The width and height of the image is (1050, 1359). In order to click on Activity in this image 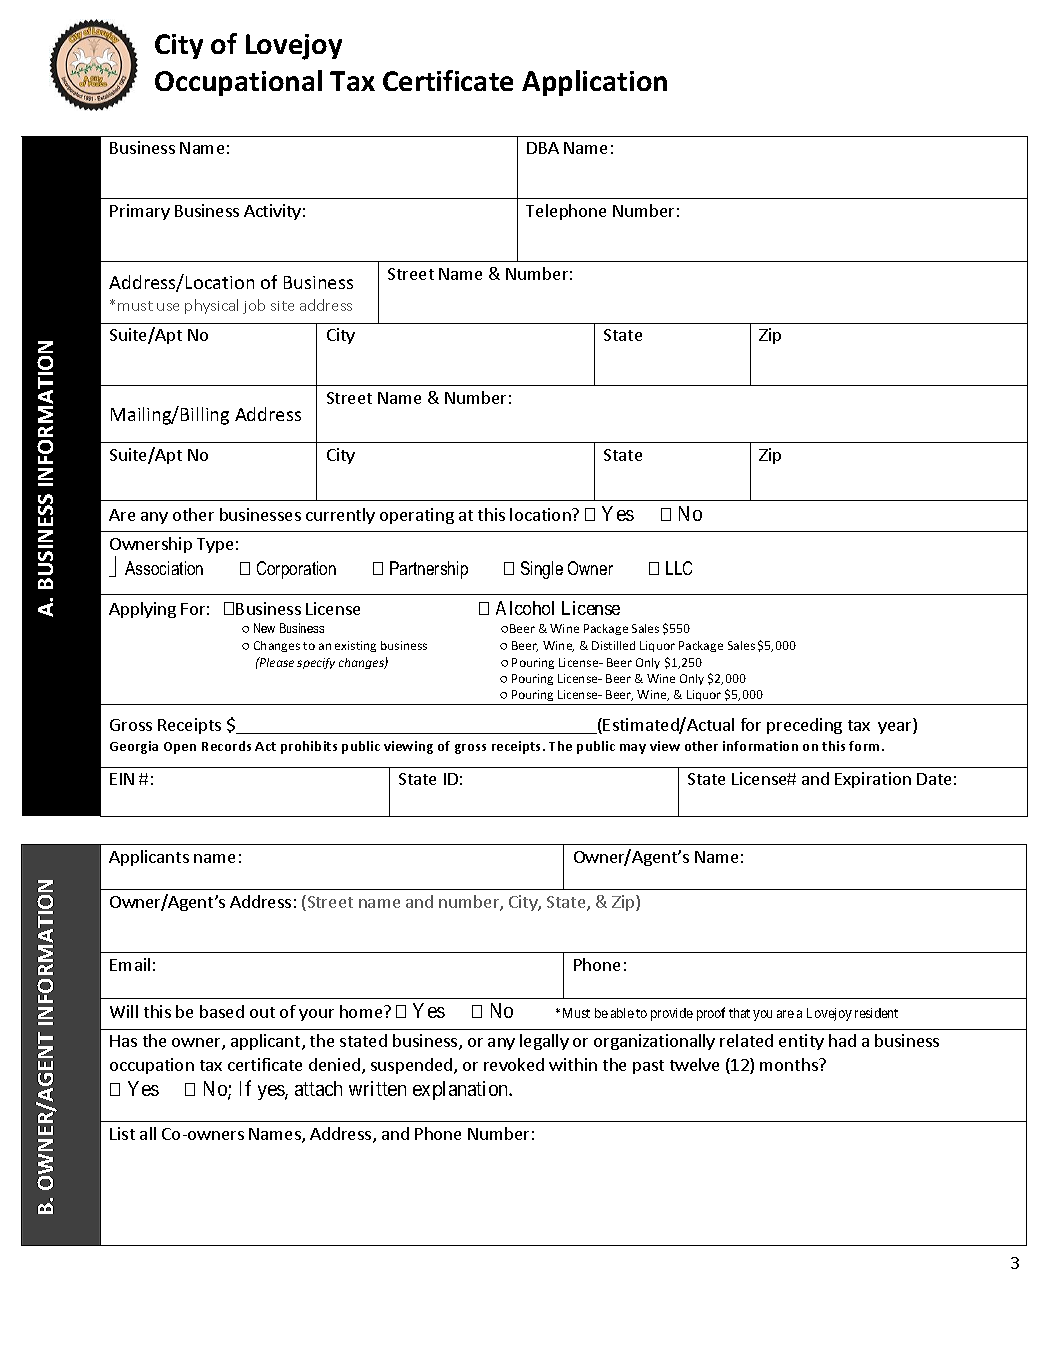, I will do `click(272, 212)`.
